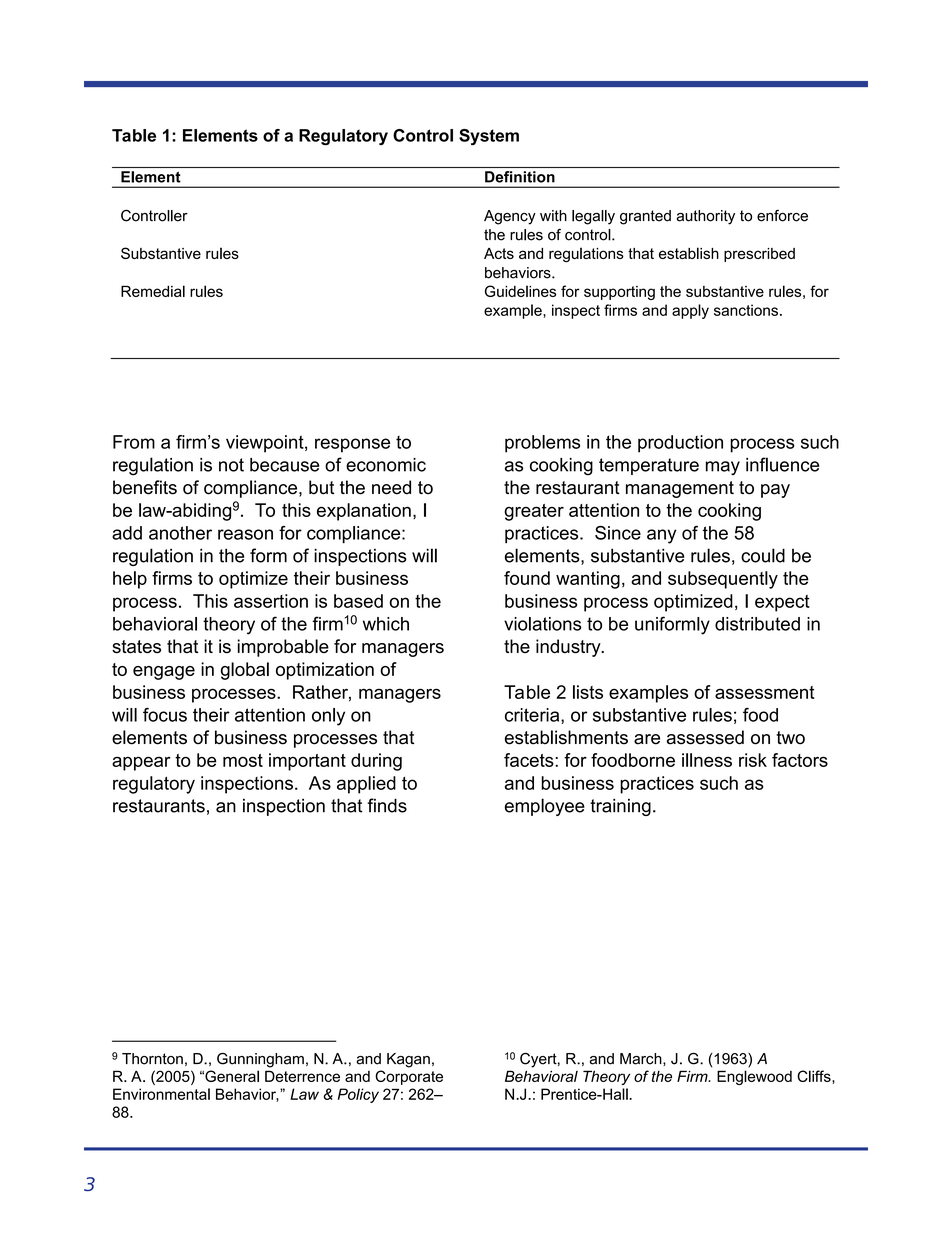 The image size is (952, 1233). I want to click on Thornton, so click(152, 1059).
